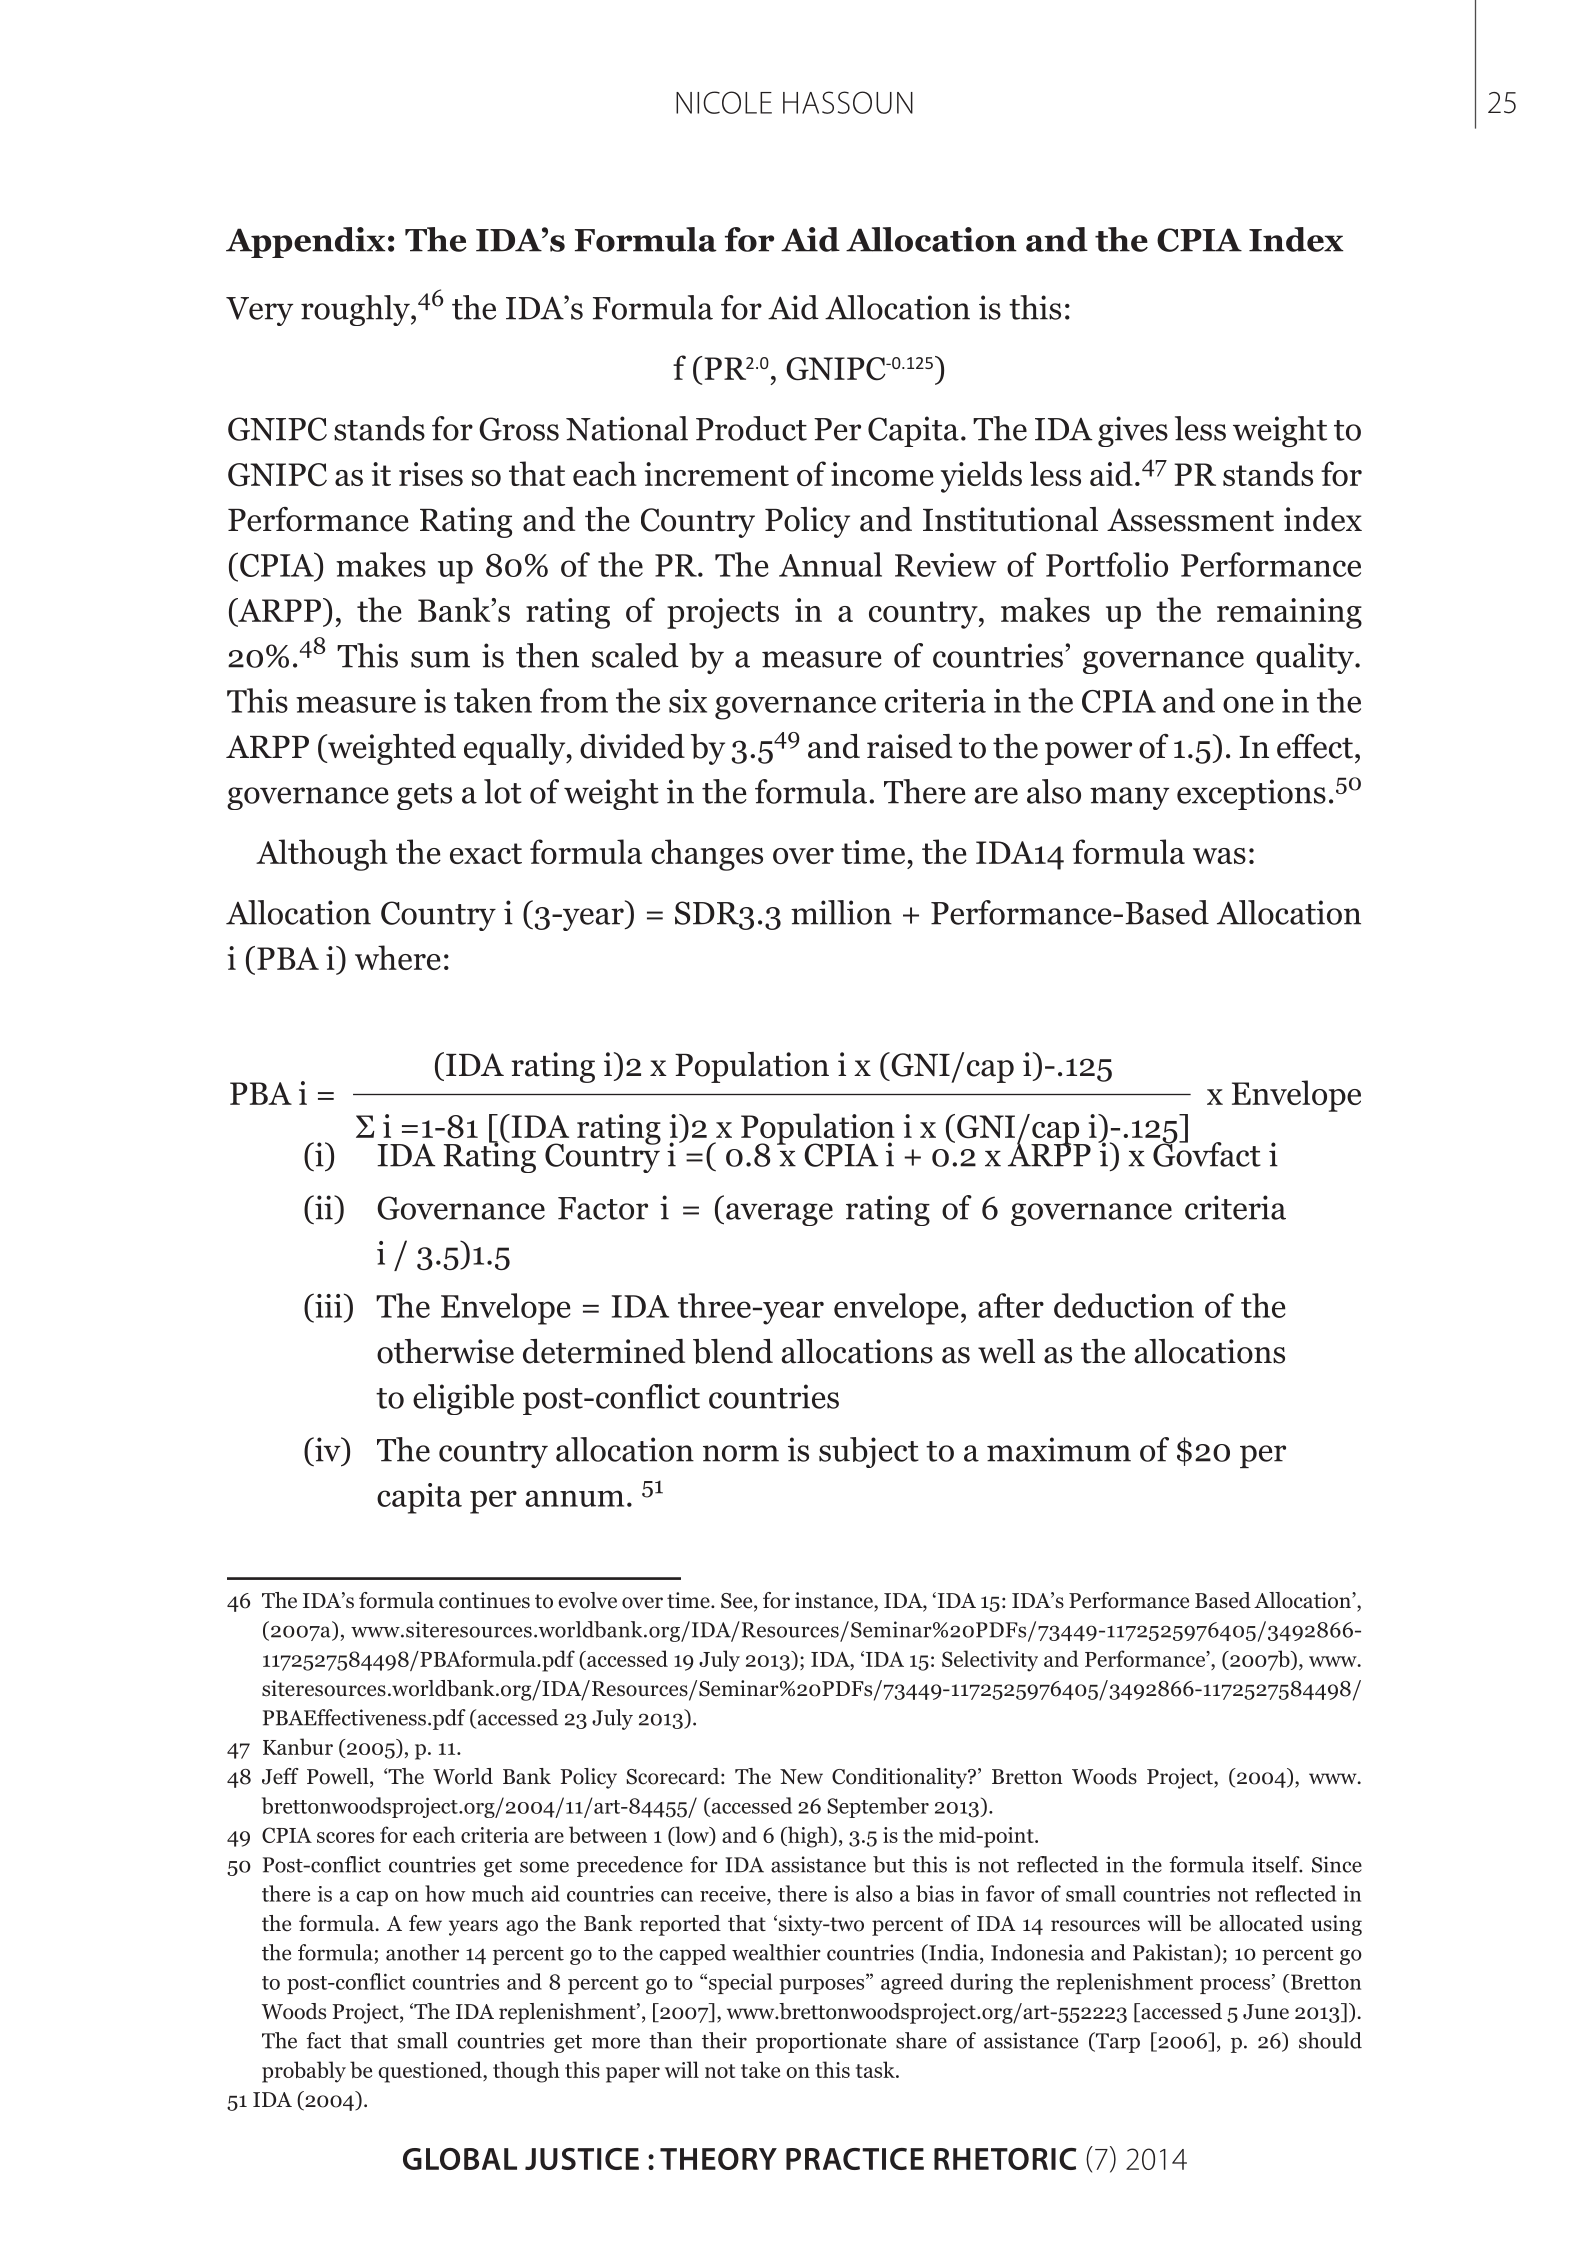 The height and width of the screenshot is (2247, 1589). What do you see at coordinates (1133, 431) in the screenshot?
I see `gives` at bounding box center [1133, 431].
